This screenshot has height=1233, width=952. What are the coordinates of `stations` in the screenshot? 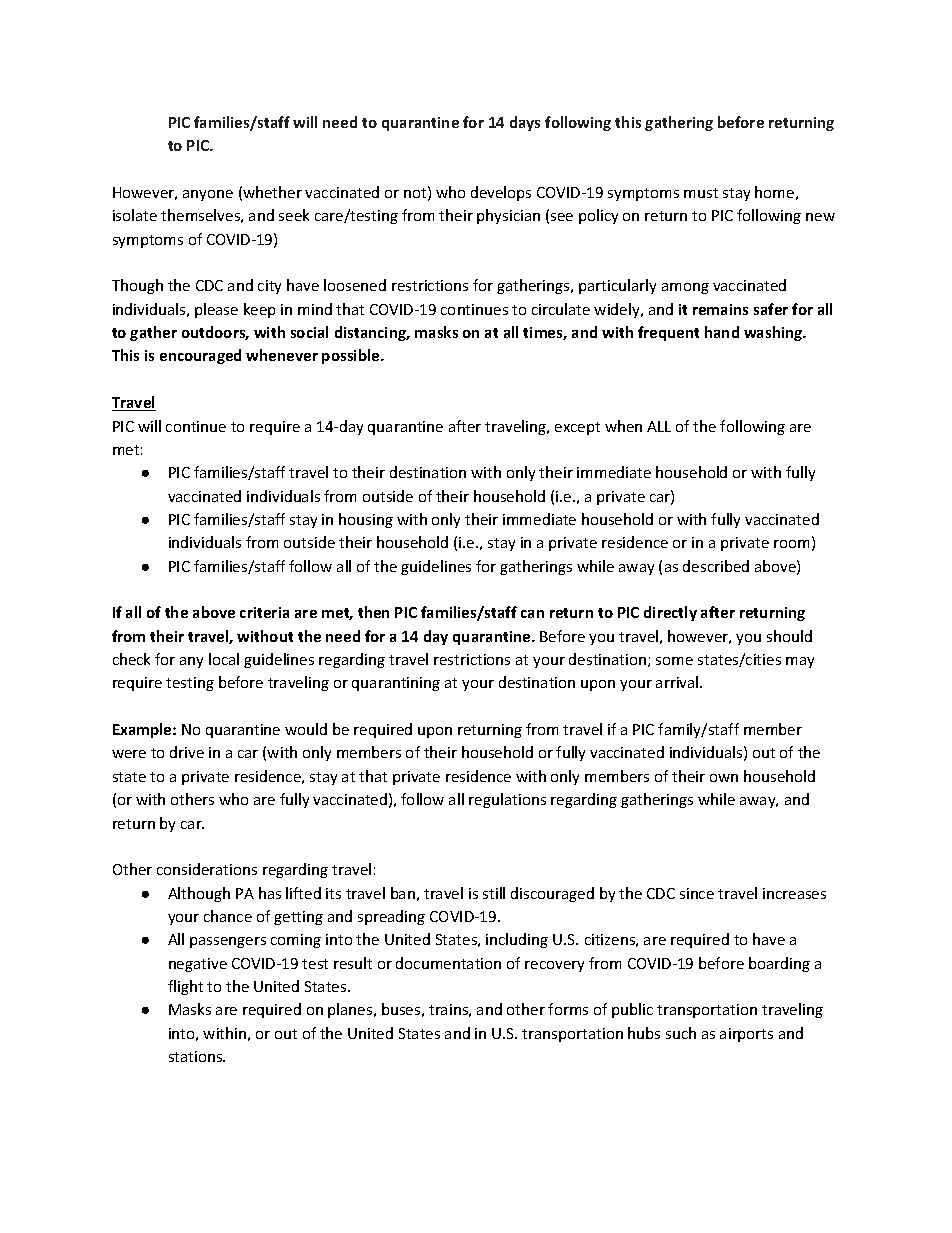 It's located at (197, 1056).
